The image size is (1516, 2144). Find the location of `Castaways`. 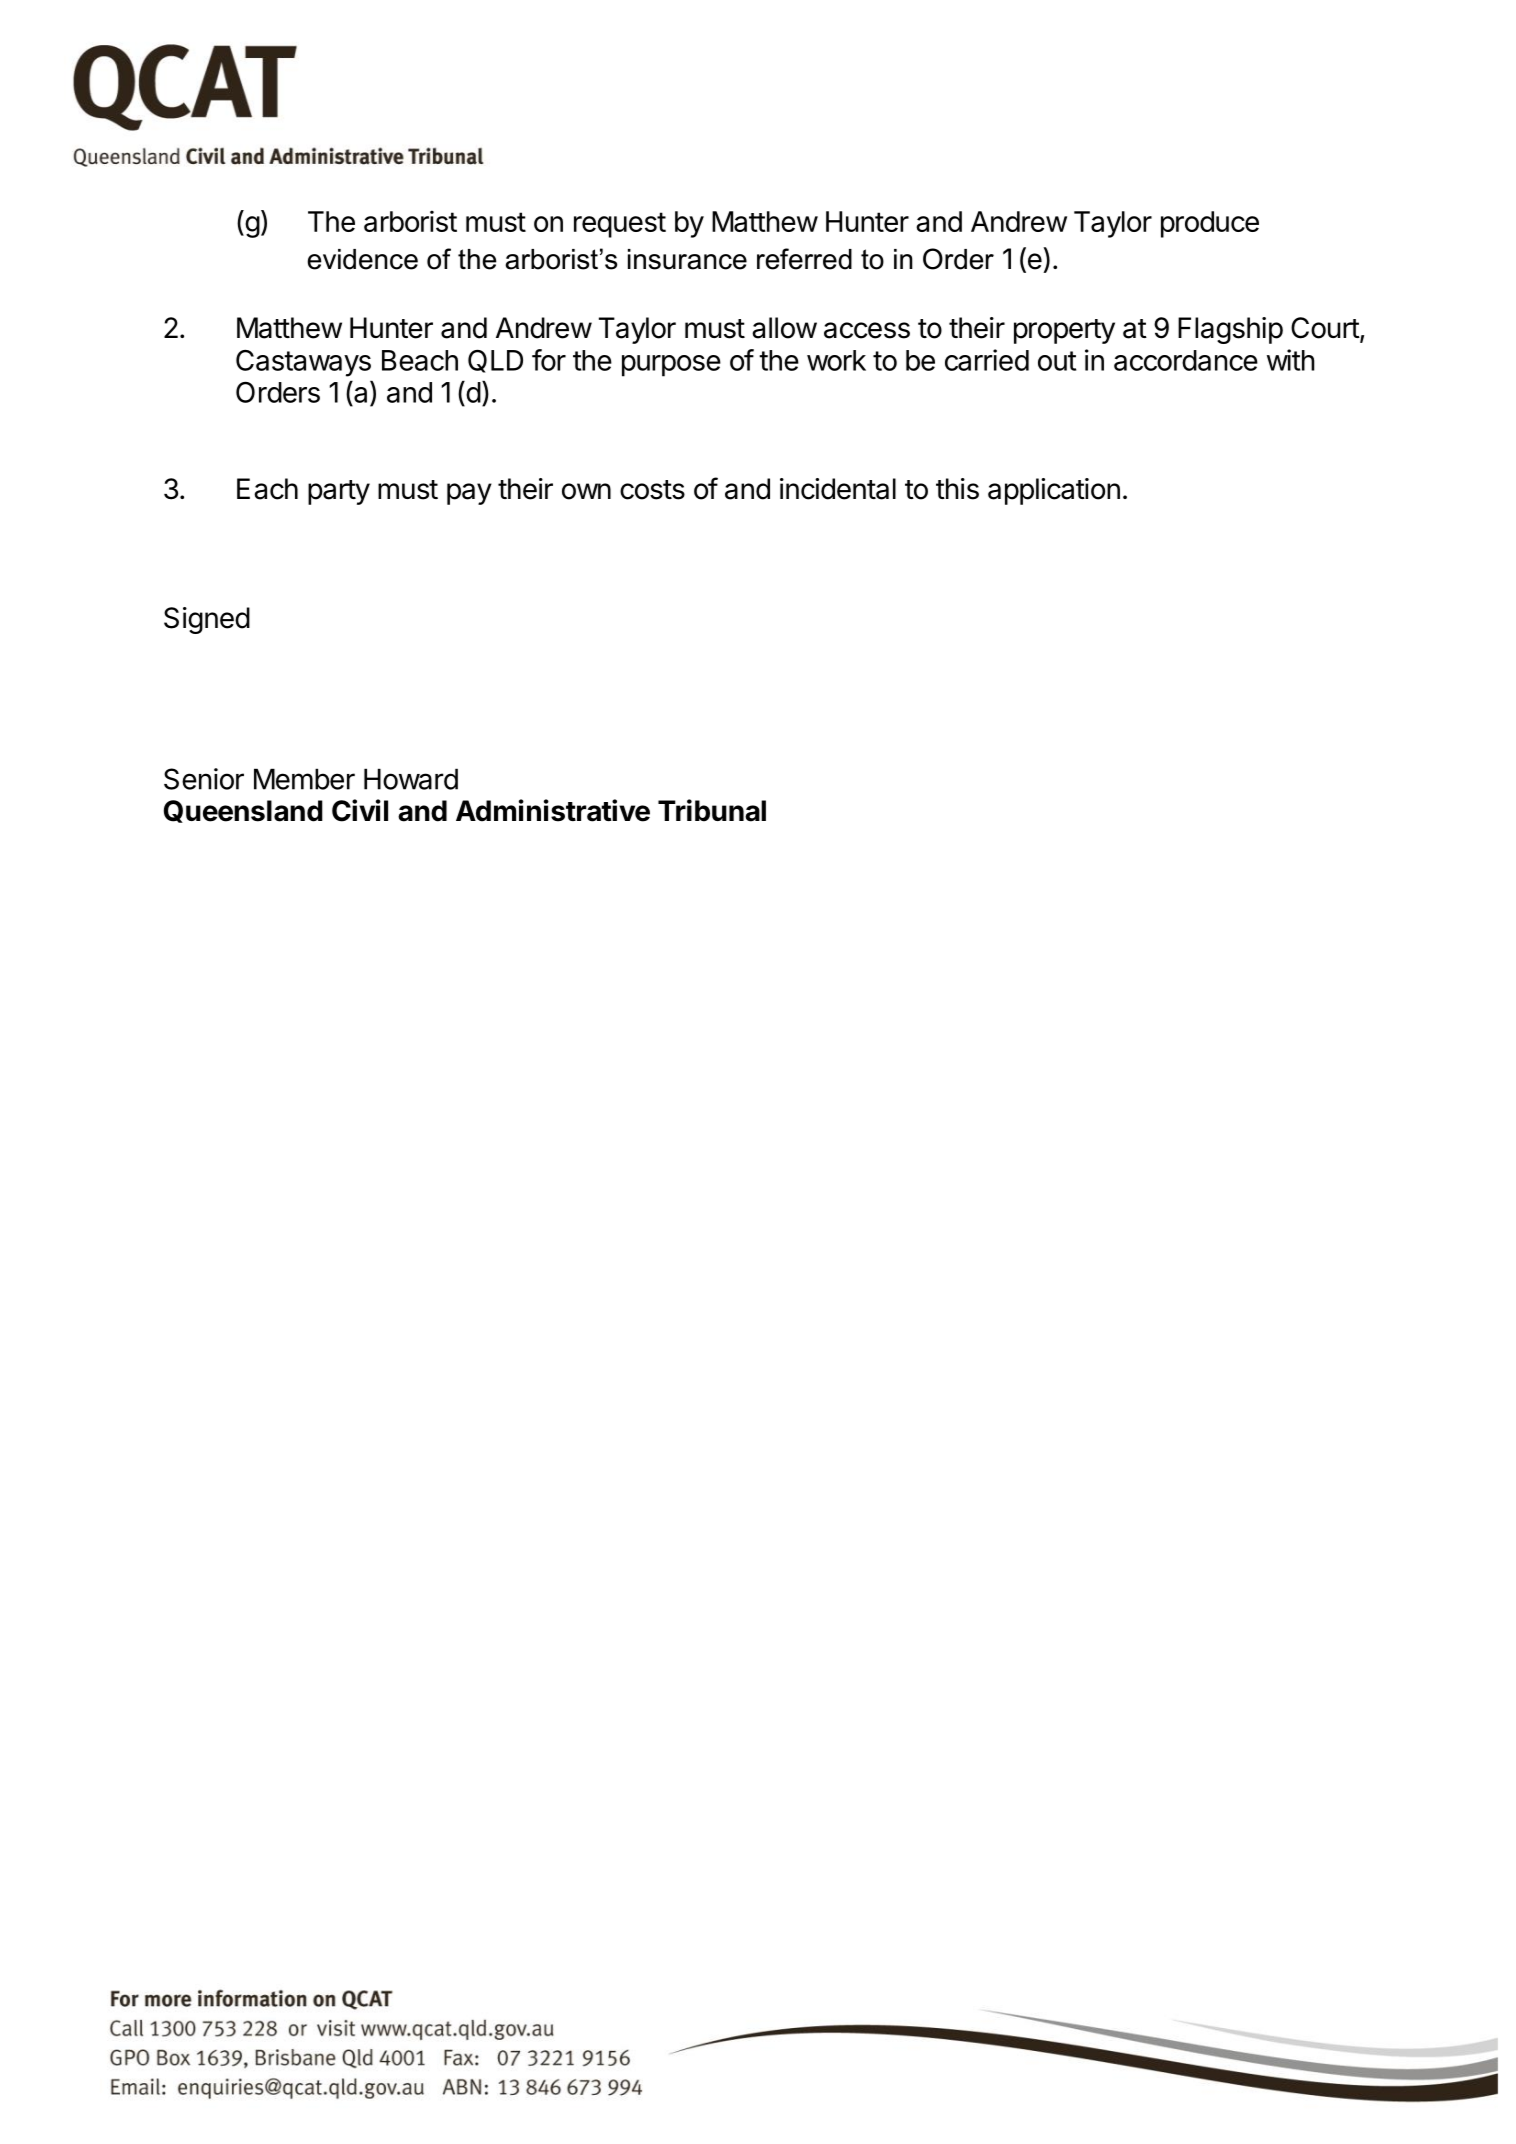

Castaways is located at coordinates (303, 363).
